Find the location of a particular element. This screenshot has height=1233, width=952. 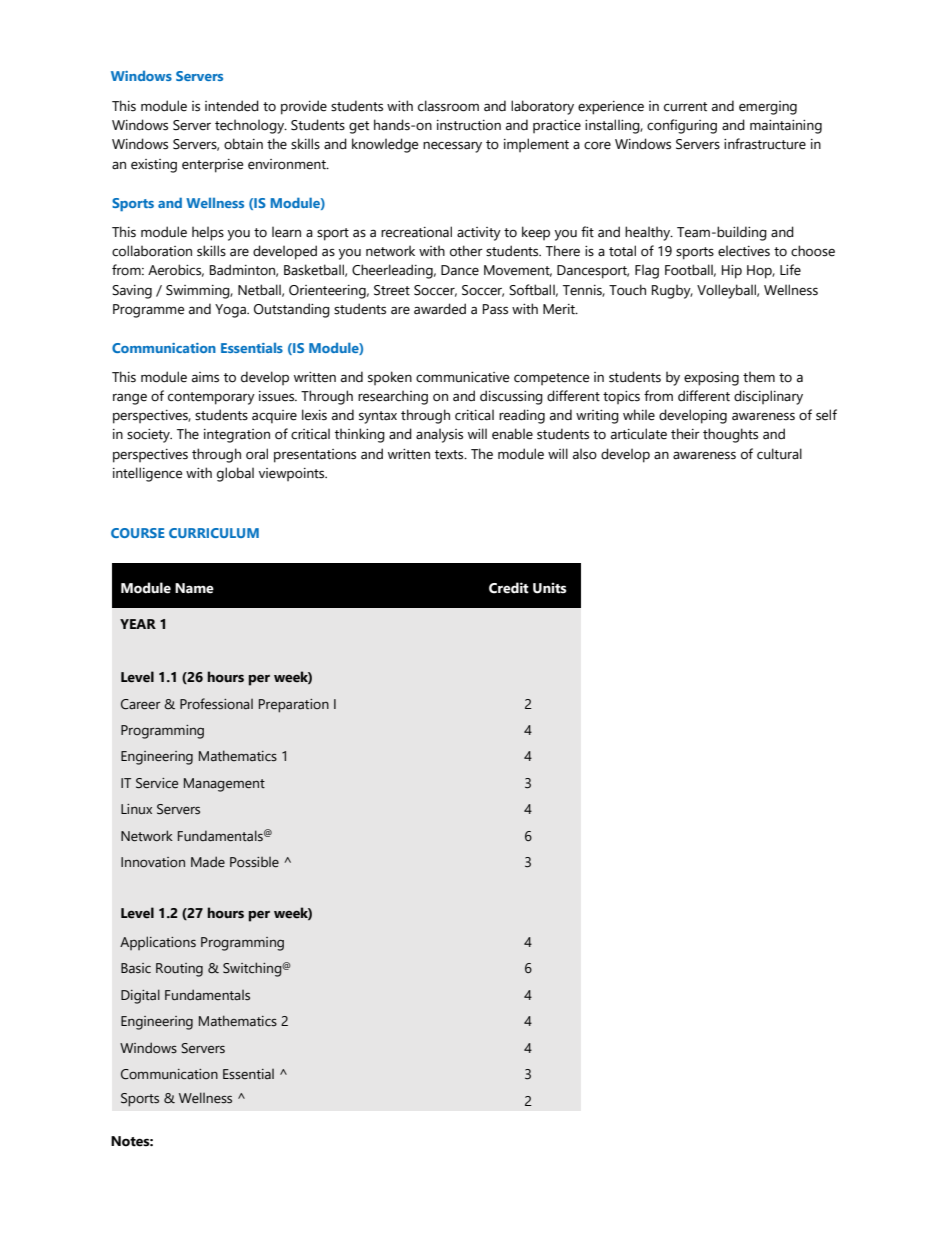

Credit is located at coordinates (509, 588).
